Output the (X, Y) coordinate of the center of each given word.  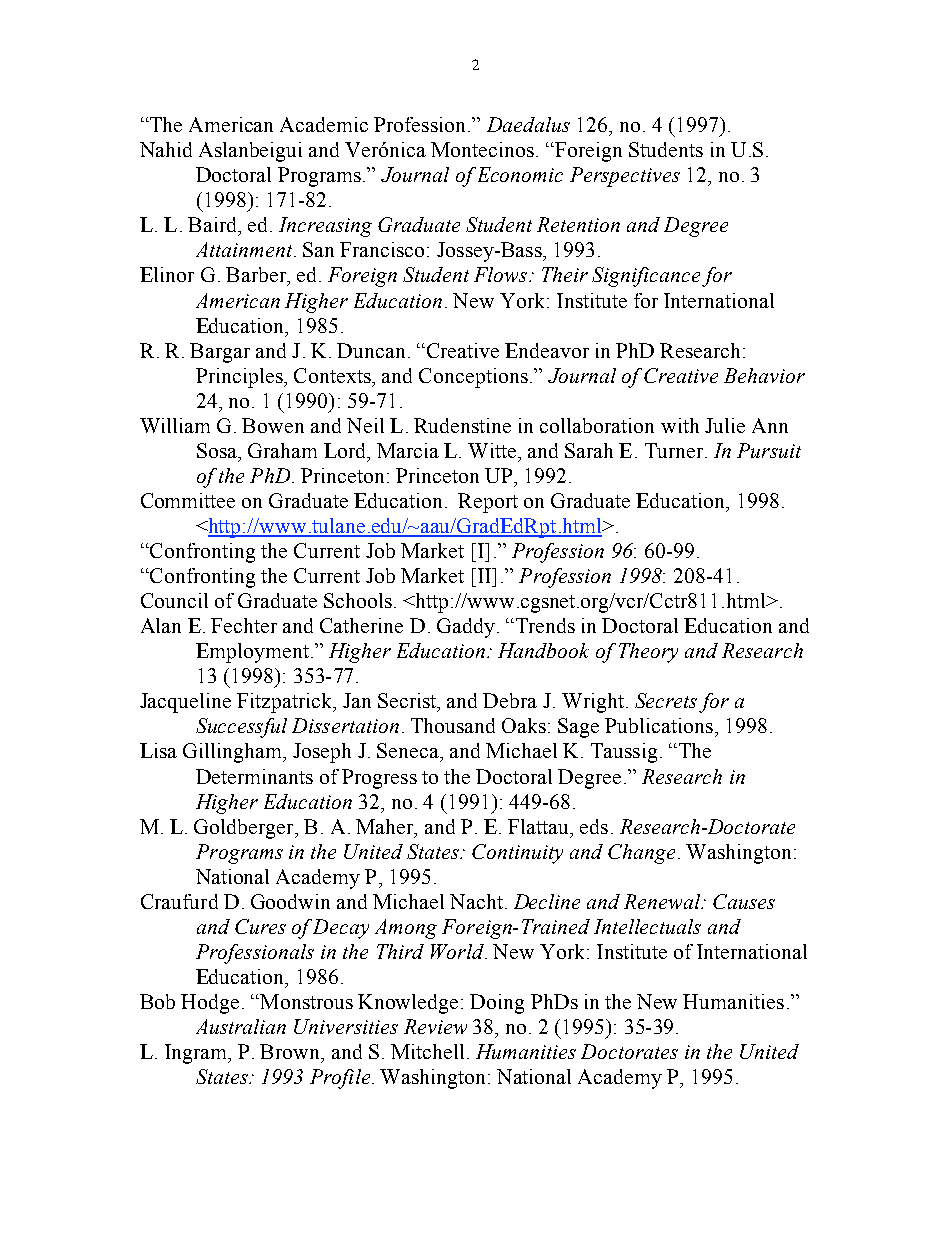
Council (174, 600)
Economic (520, 174)
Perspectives (625, 177)
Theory (648, 653)
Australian (241, 1026)
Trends (544, 625)
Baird (213, 224)
